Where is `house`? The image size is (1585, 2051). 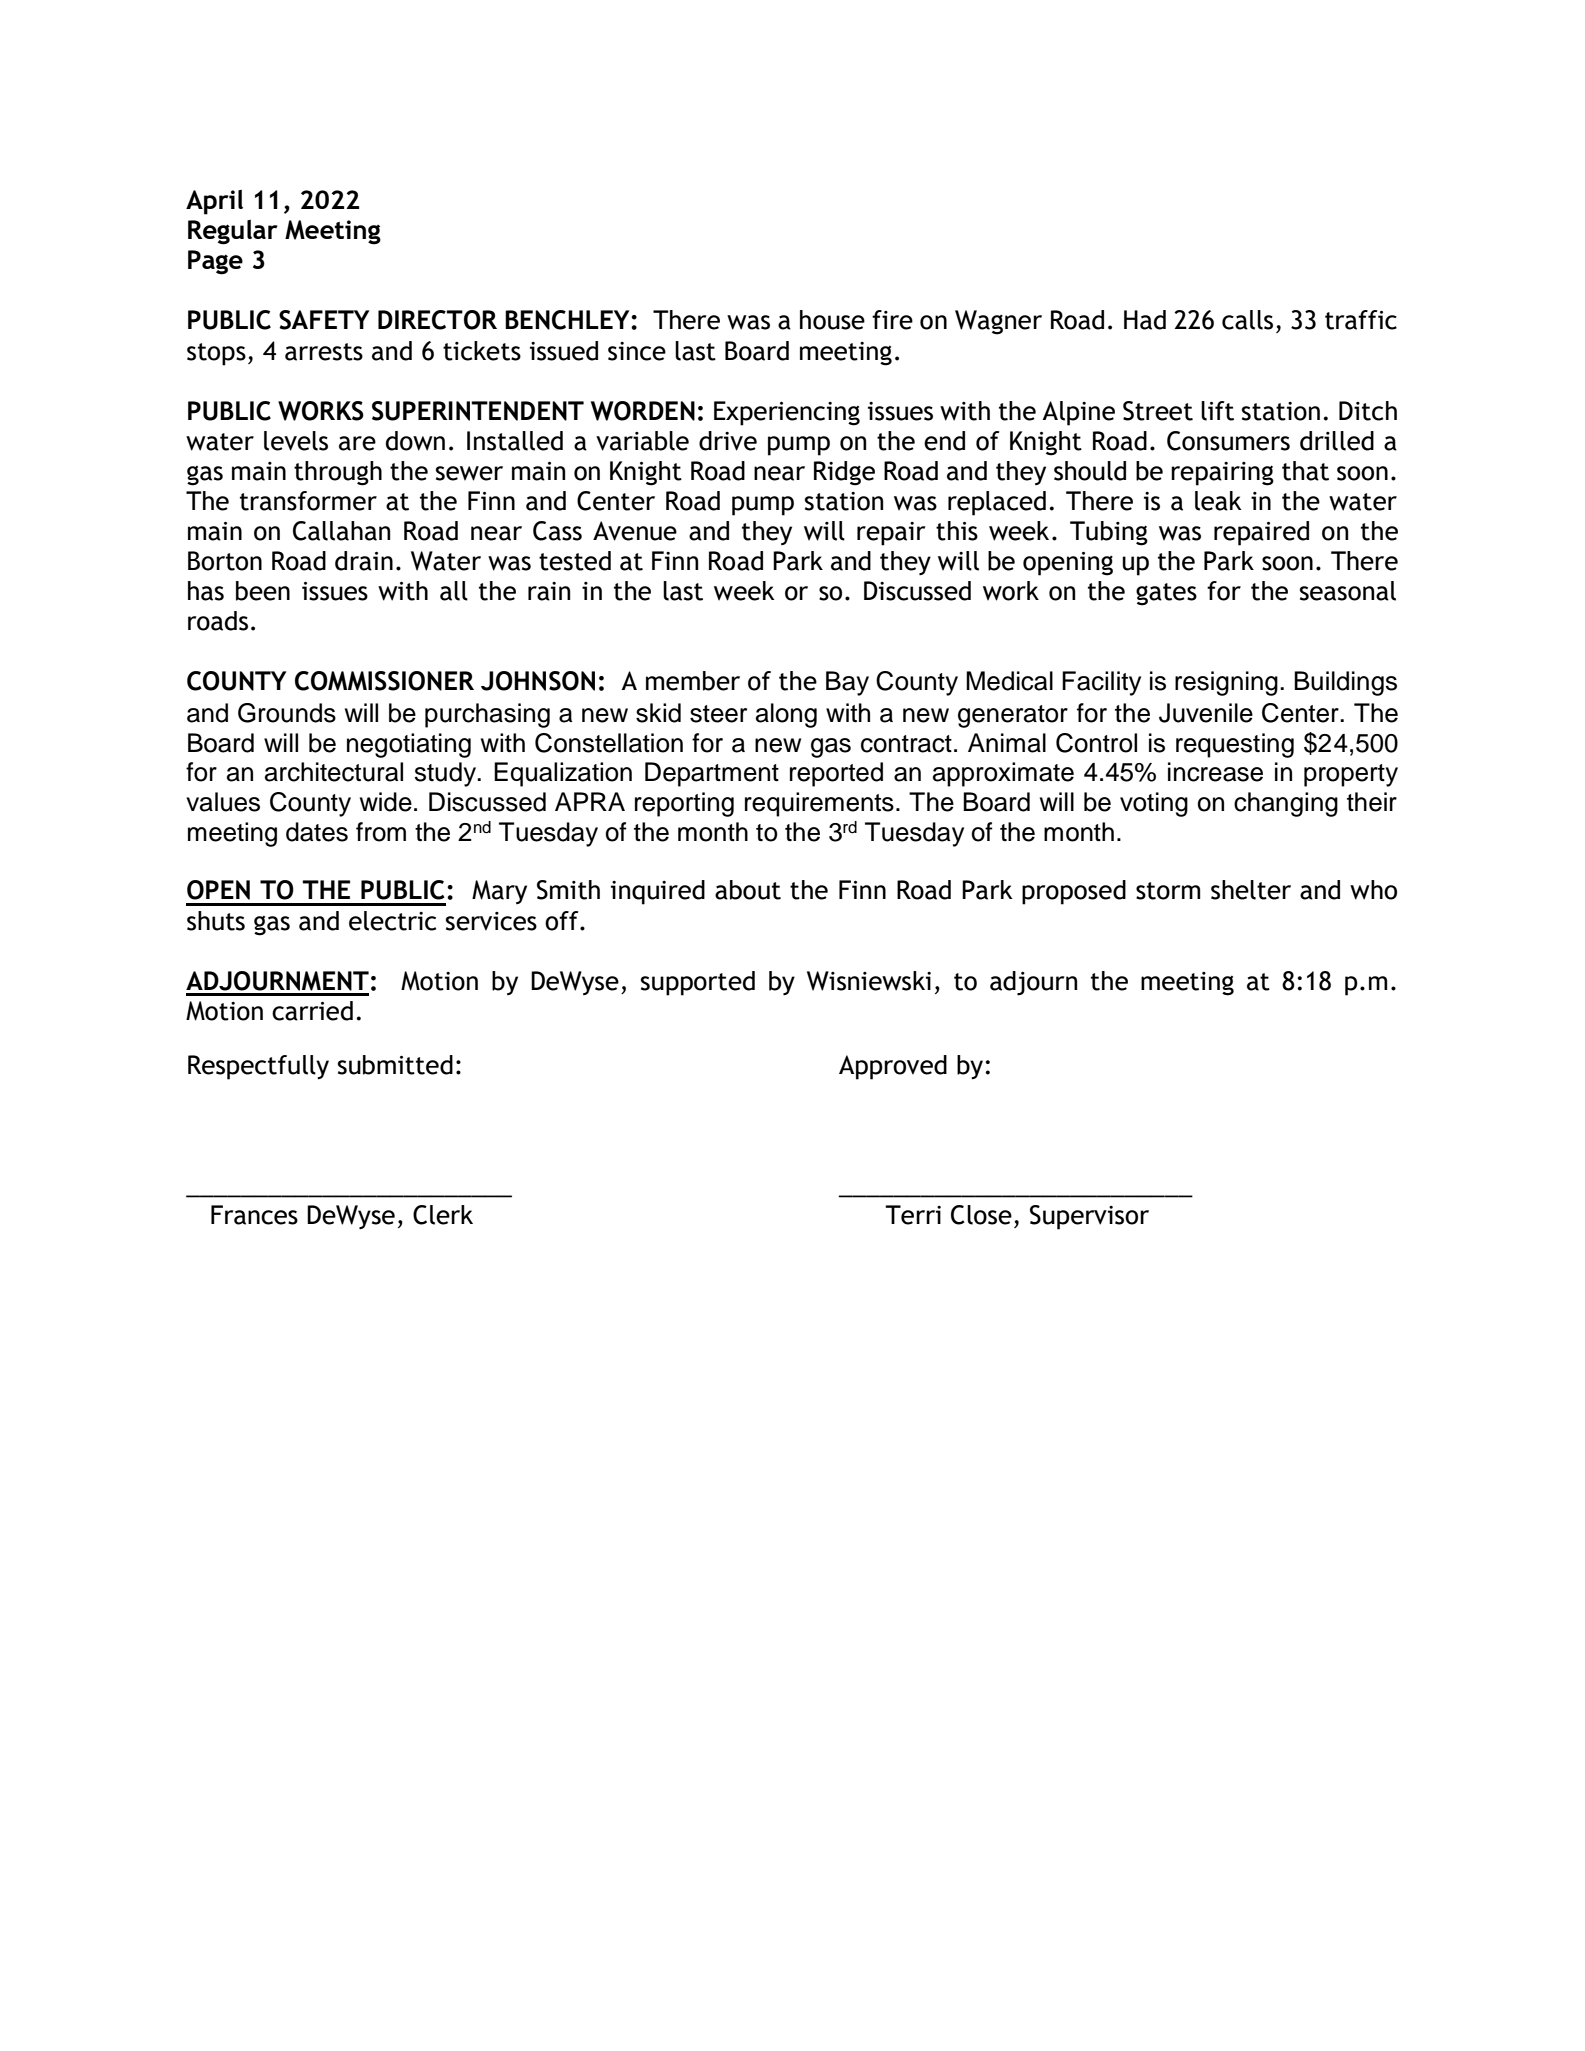
house is located at coordinates (832, 320).
